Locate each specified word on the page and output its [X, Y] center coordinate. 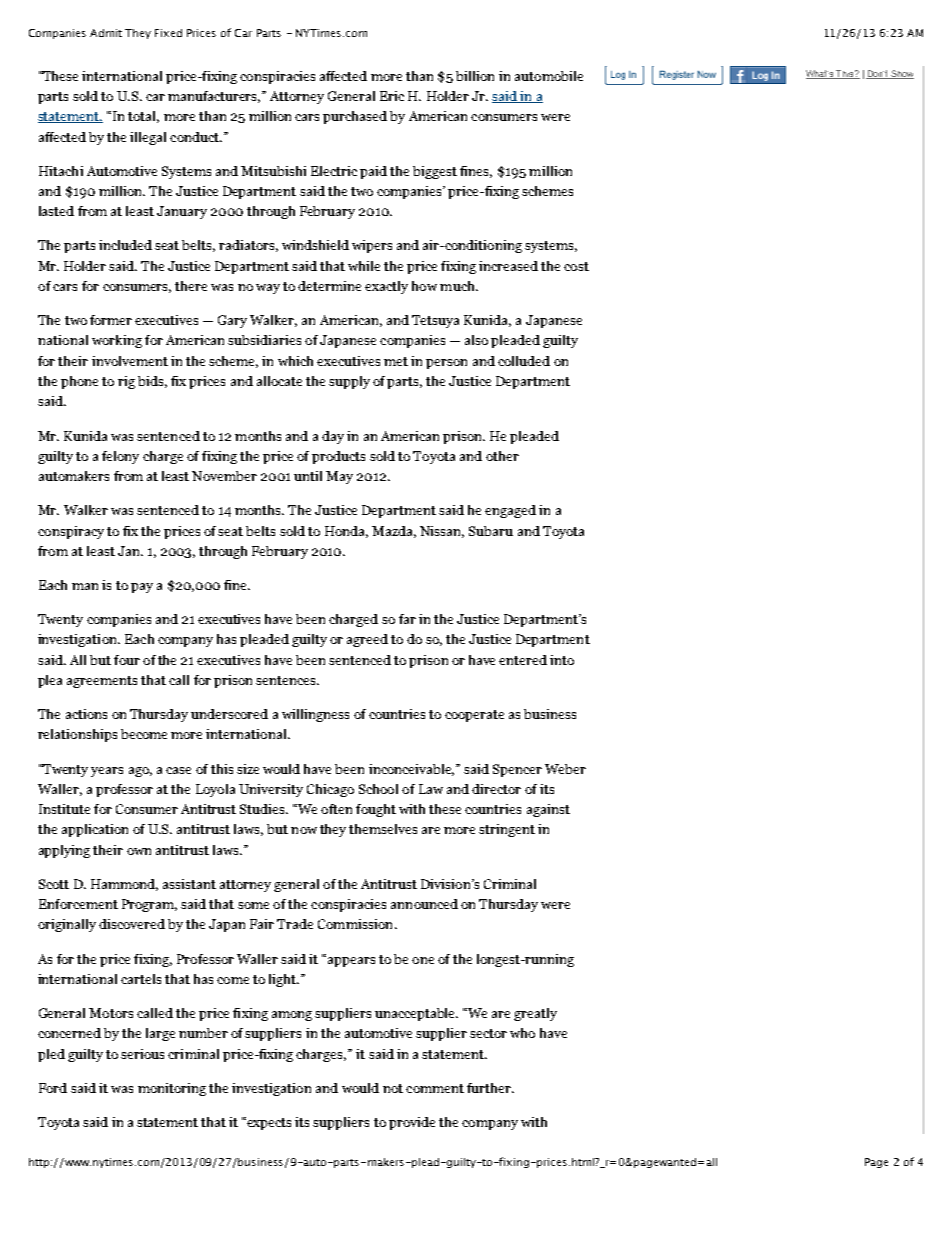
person [446, 364]
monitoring [172, 1089]
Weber [565, 769]
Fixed [168, 33]
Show [901, 74]
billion [475, 76]
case [178, 770]
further [490, 1088]
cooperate [474, 716]
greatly [535, 1014]
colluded [524, 361]
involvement [130, 361]
